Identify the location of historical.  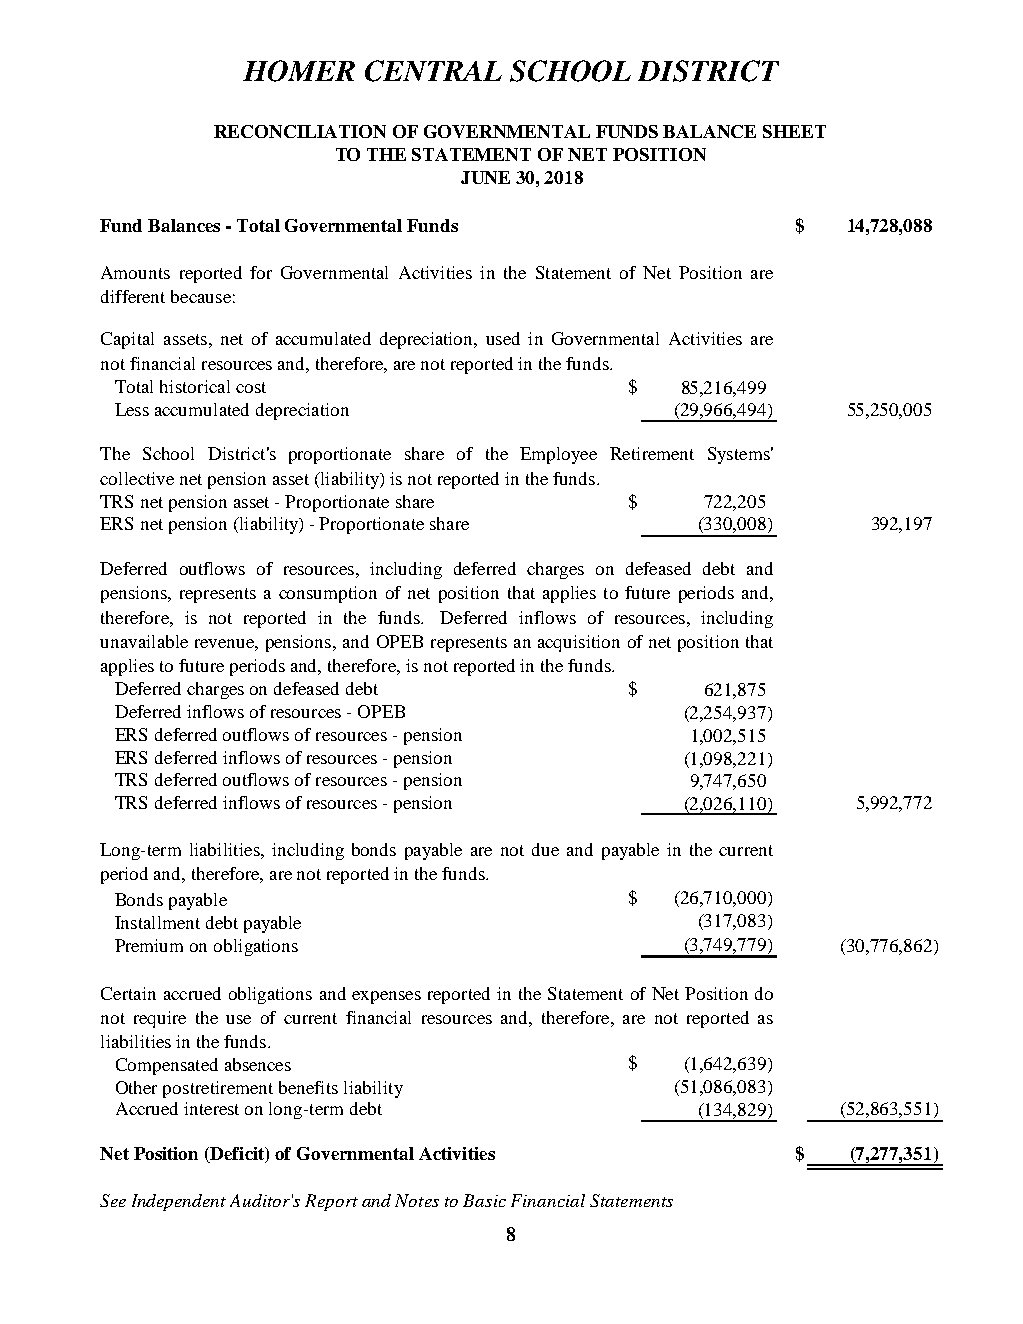
(195, 386).
